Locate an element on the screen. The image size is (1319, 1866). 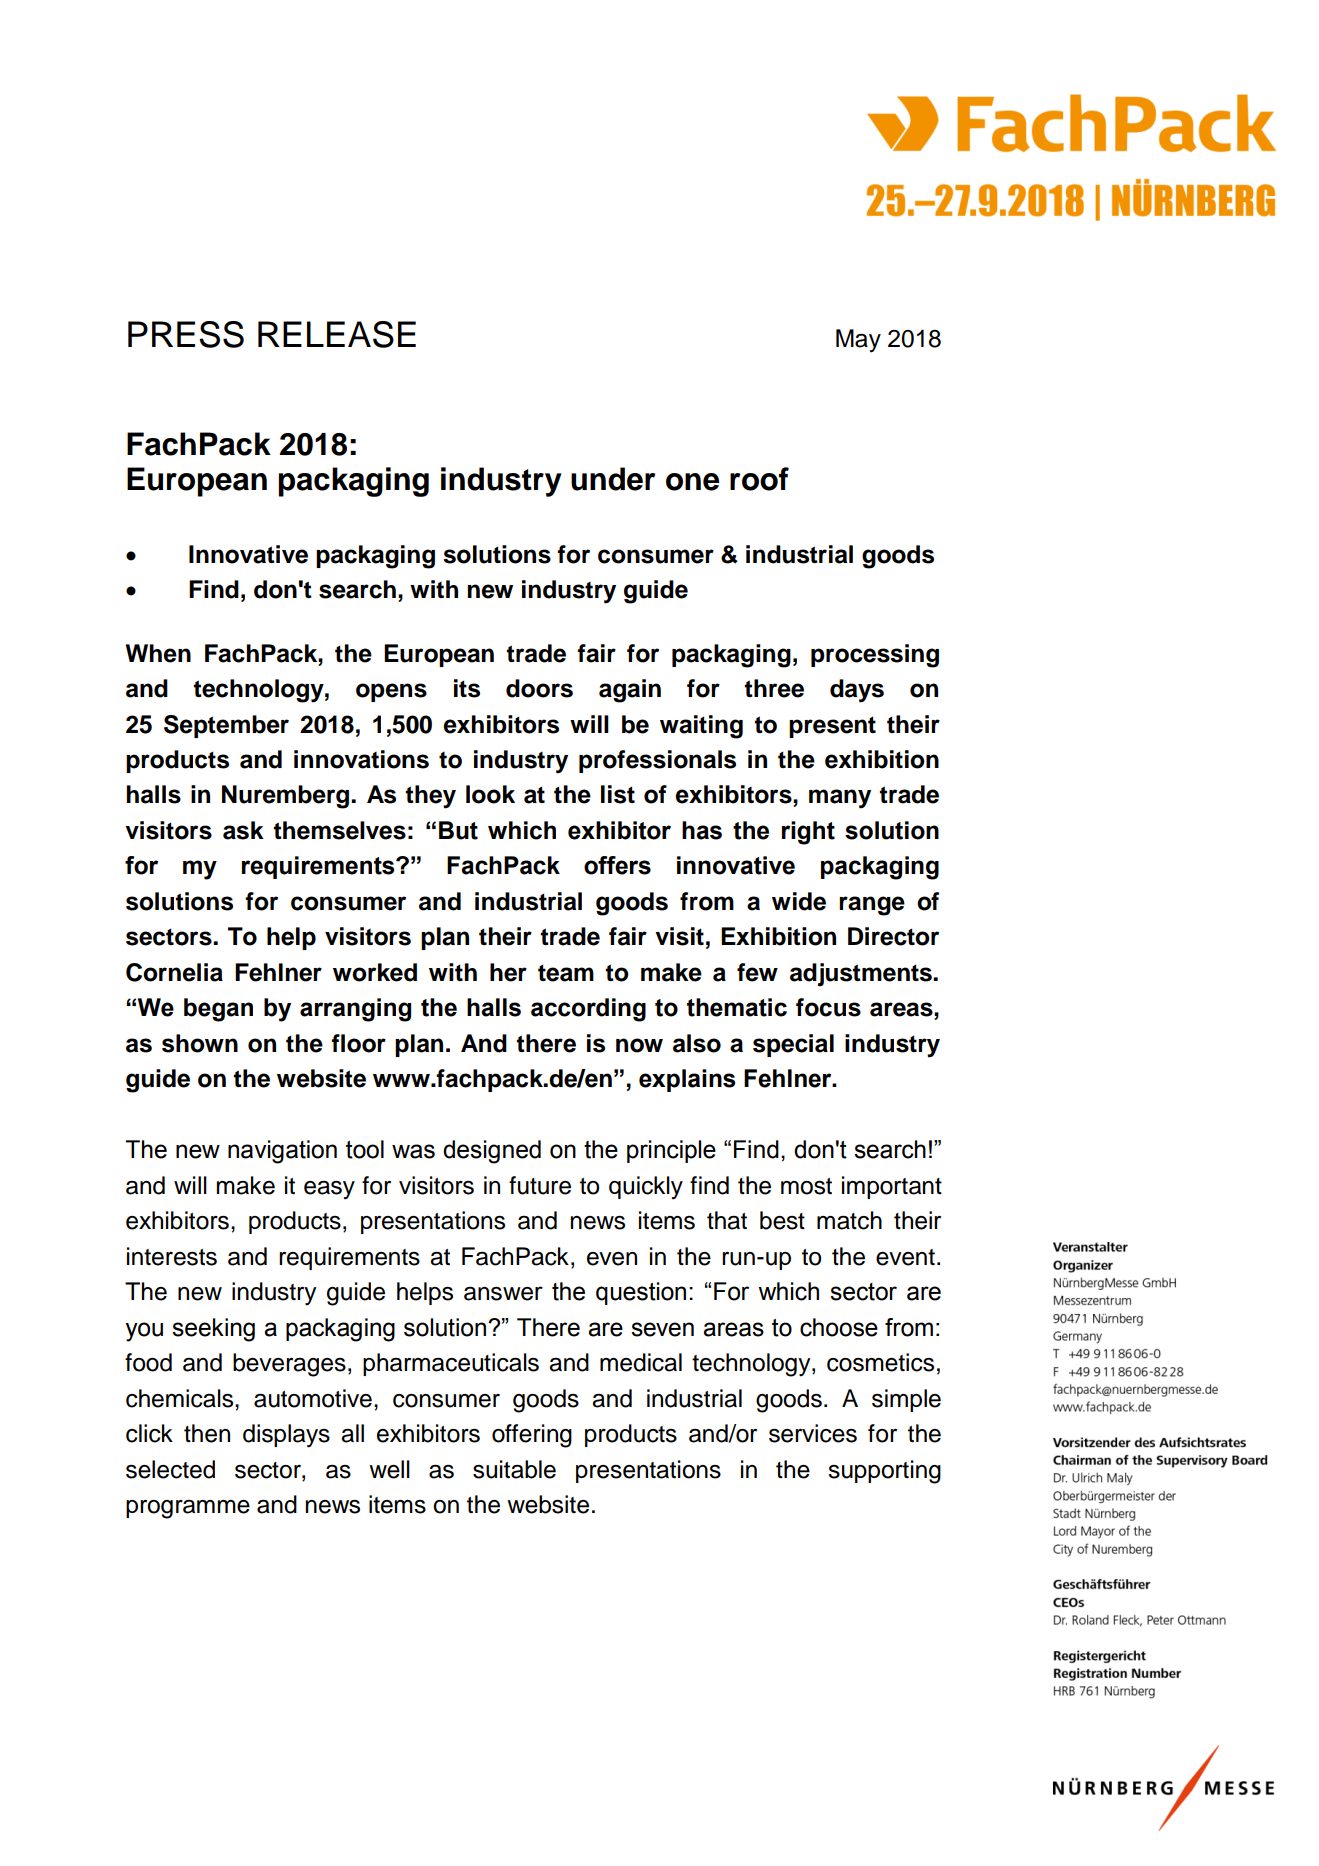
then is located at coordinates (207, 1433).
